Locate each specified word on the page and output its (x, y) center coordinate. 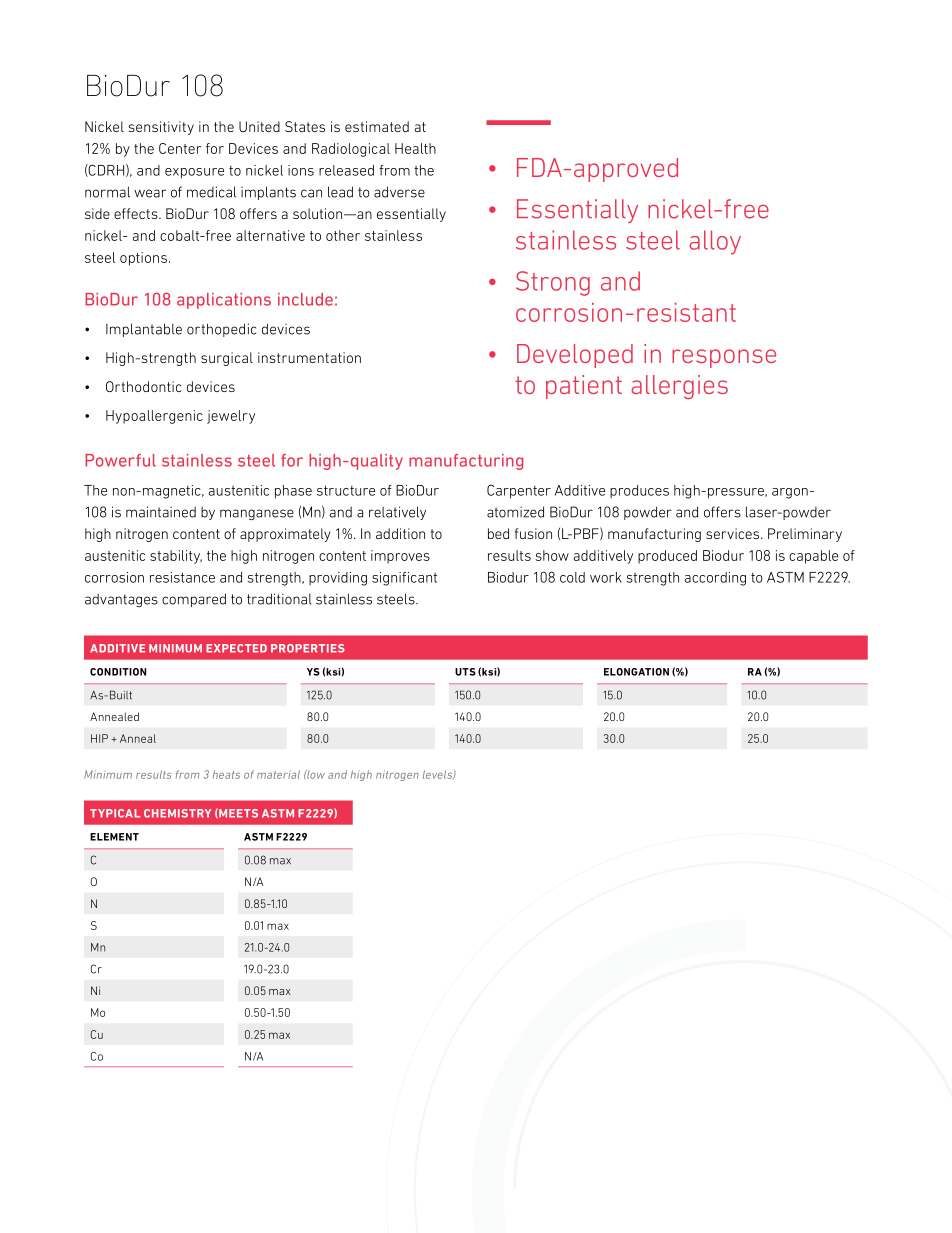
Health (415, 148)
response (724, 358)
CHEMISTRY (177, 813)
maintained (161, 512)
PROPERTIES (308, 648)
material (278, 774)
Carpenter (519, 491)
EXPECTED (236, 648)
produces (639, 491)
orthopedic (221, 330)
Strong (553, 283)
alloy (715, 242)
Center (180, 148)
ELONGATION (636, 672)
